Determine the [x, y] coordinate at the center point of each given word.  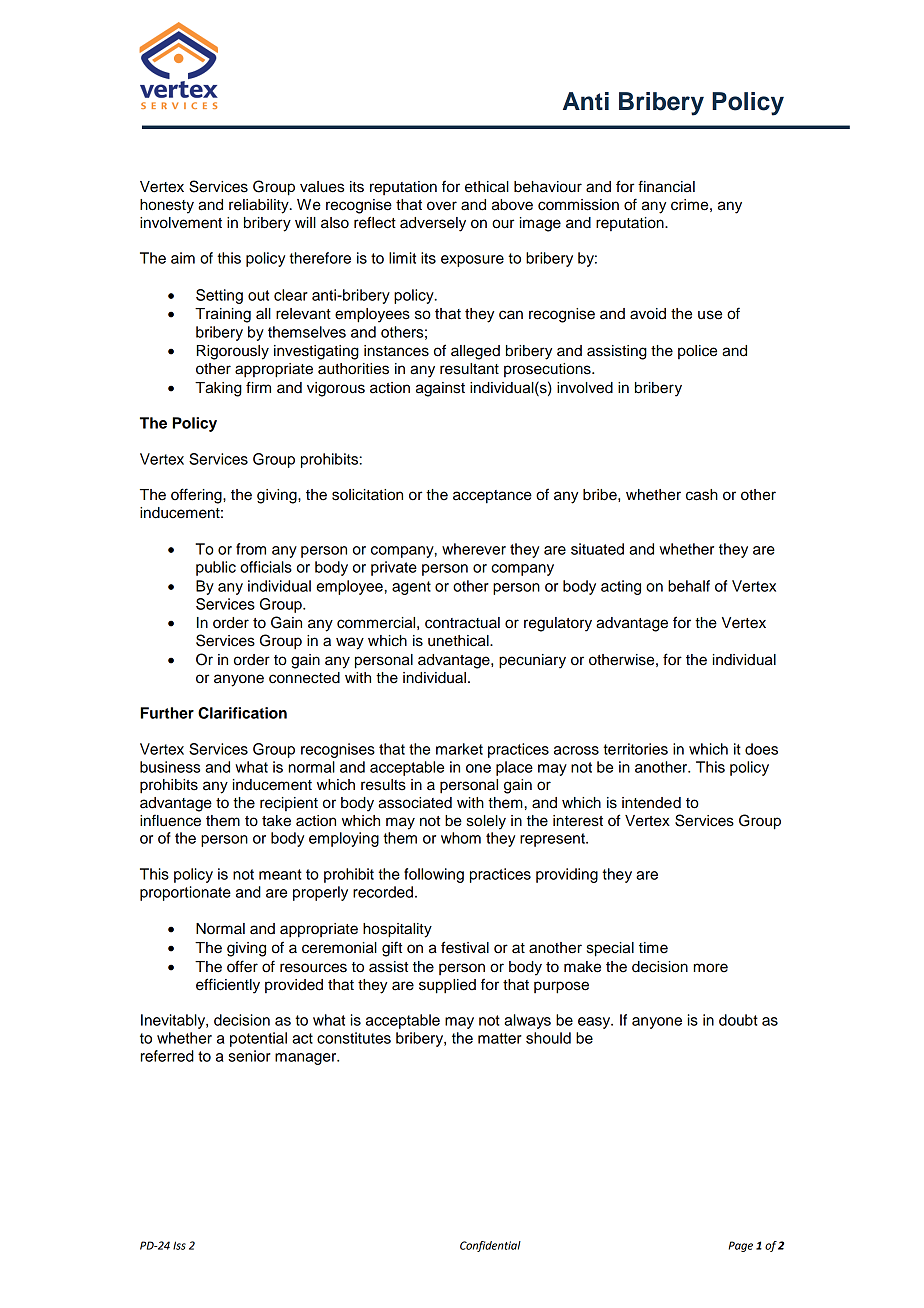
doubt [738, 1020]
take [276, 821]
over [442, 206]
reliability [260, 206]
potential [258, 1039]
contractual [462, 623]
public [216, 568]
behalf [689, 586]
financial [666, 186]
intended [651, 803]
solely [486, 822]
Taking [218, 389]
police [697, 352]
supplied [447, 986]
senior [249, 1056]
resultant [469, 369]
